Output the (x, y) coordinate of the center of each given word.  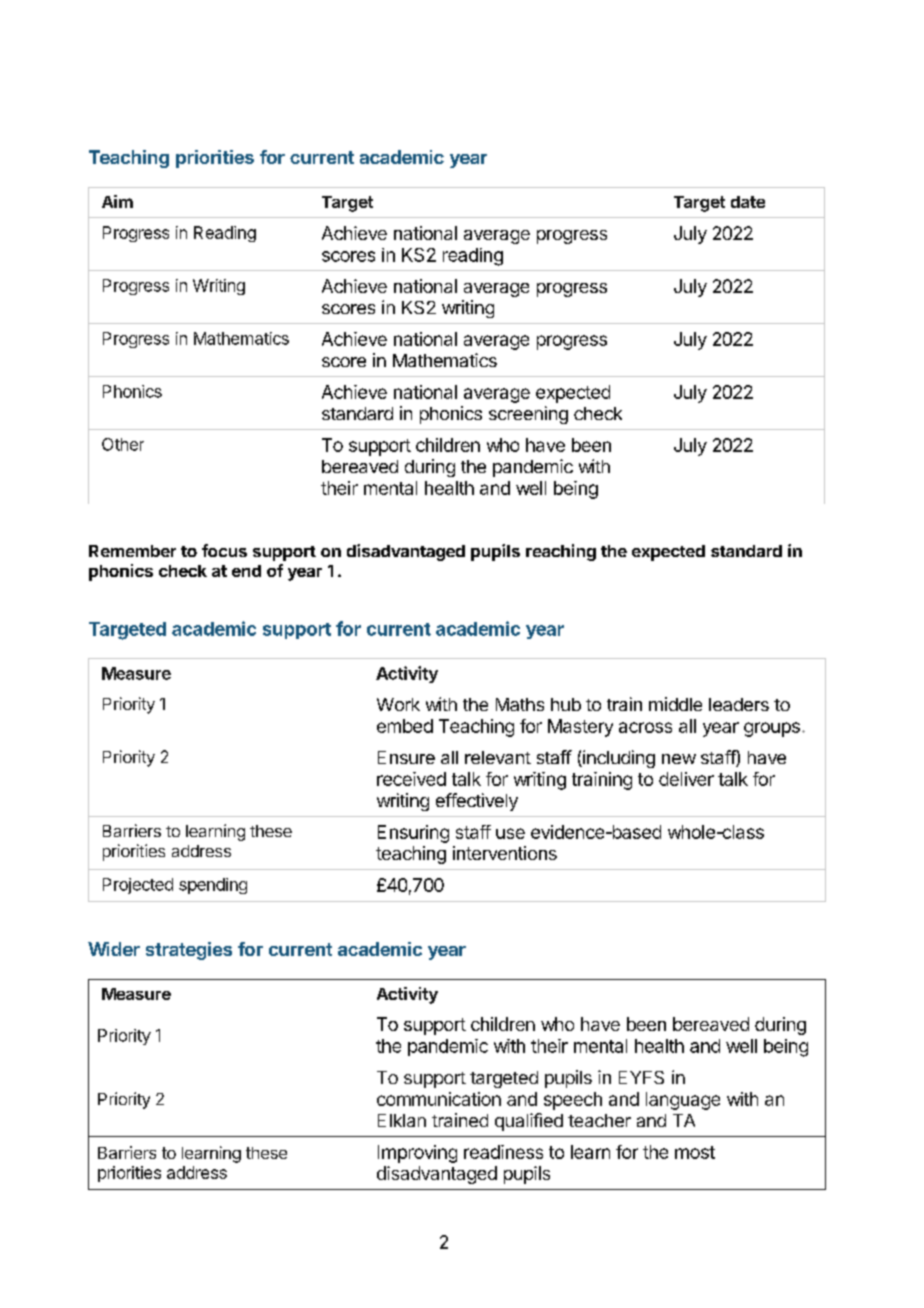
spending (213, 886)
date (748, 202)
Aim (117, 201)
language (683, 1101)
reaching (561, 552)
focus (224, 550)
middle (675, 704)
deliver (686, 779)
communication (439, 1099)
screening (528, 415)
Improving (417, 1154)
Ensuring (413, 834)
